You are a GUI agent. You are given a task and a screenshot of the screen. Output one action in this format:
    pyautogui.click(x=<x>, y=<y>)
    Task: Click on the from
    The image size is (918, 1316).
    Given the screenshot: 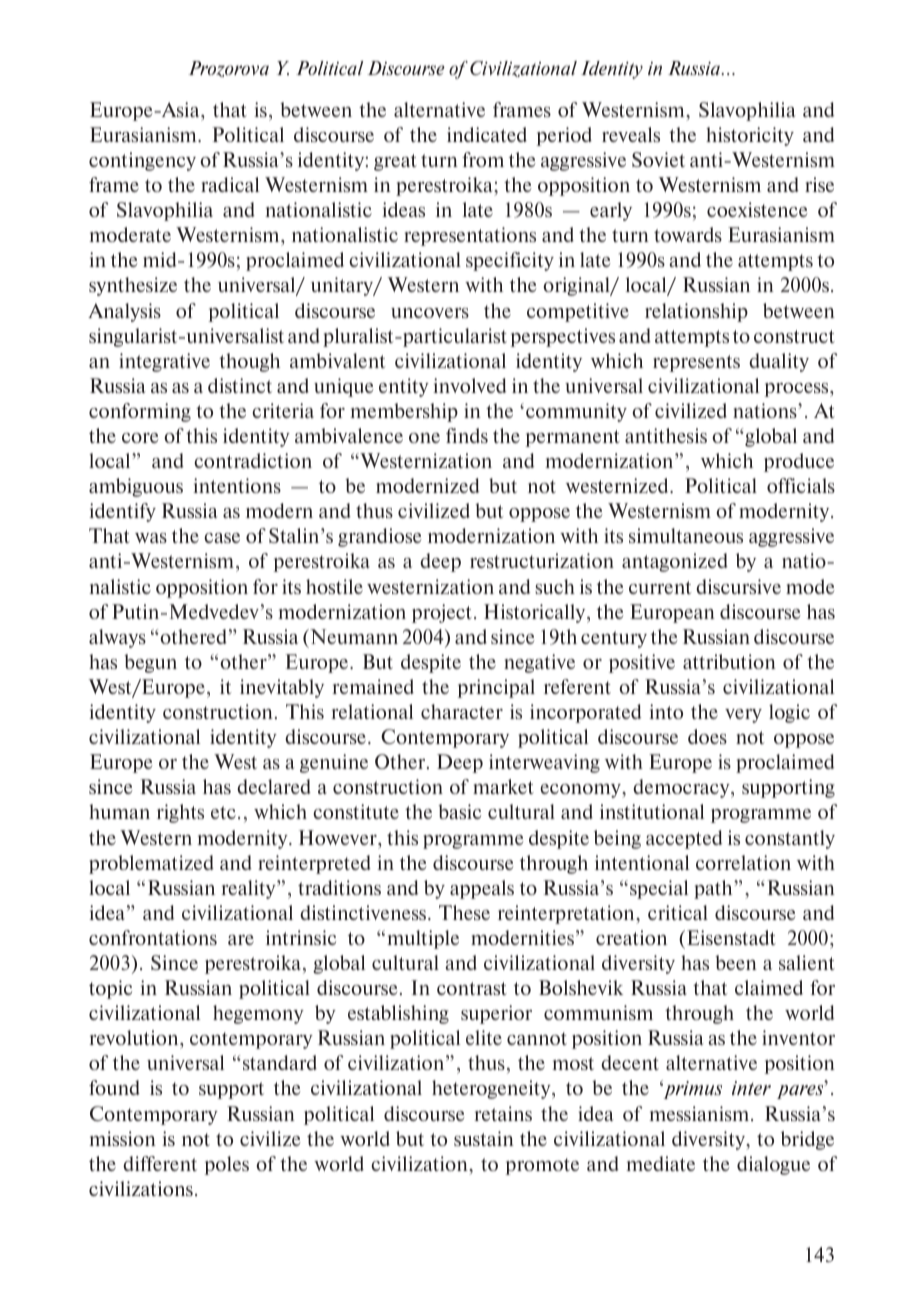 What is the action you would take?
    pyautogui.click(x=483, y=159)
